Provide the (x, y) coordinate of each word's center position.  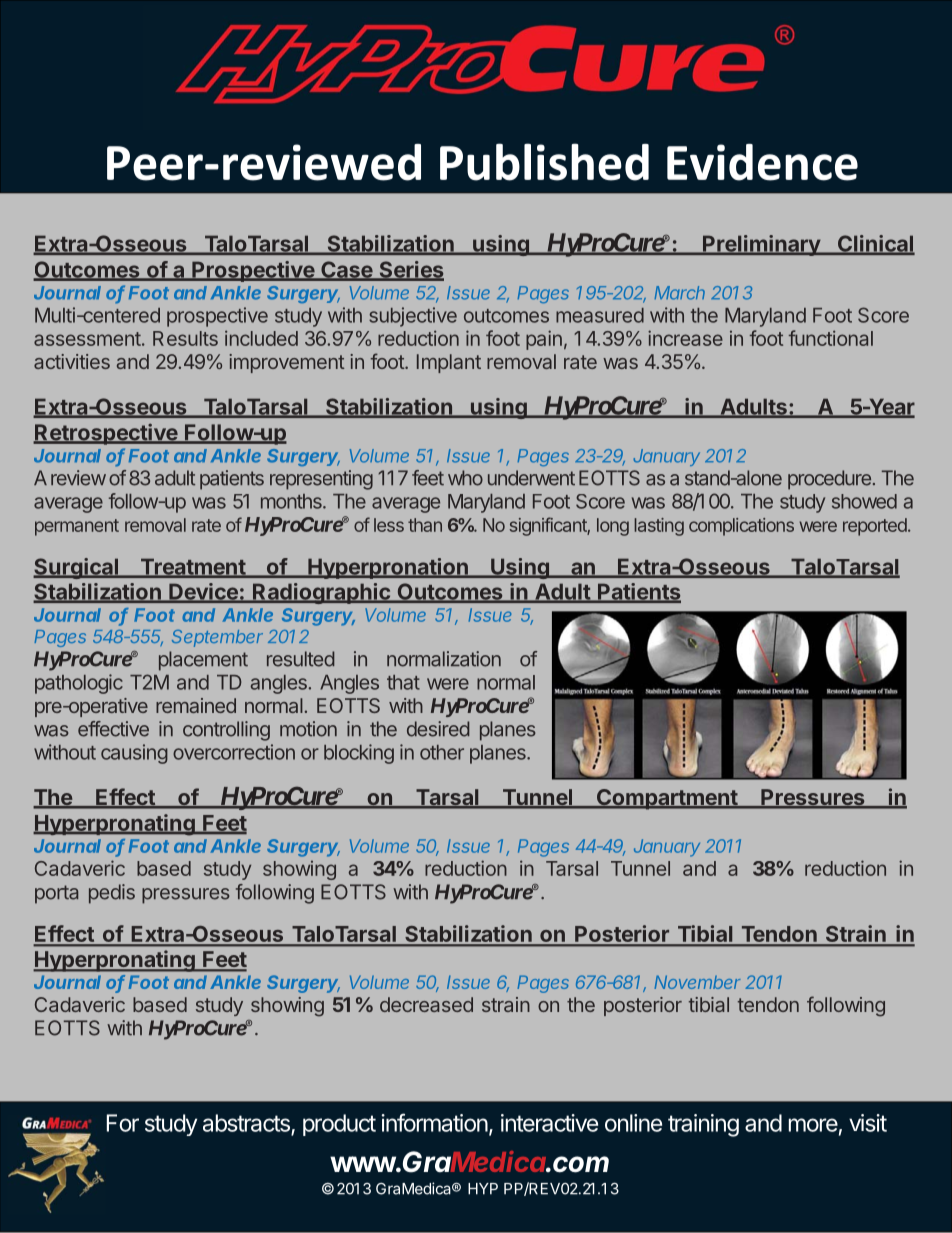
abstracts (247, 1124)
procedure (829, 480)
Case (346, 270)
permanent (77, 527)
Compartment (667, 799)
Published (544, 162)
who (465, 478)
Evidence (762, 162)
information (434, 1122)
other (442, 752)
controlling (226, 731)
